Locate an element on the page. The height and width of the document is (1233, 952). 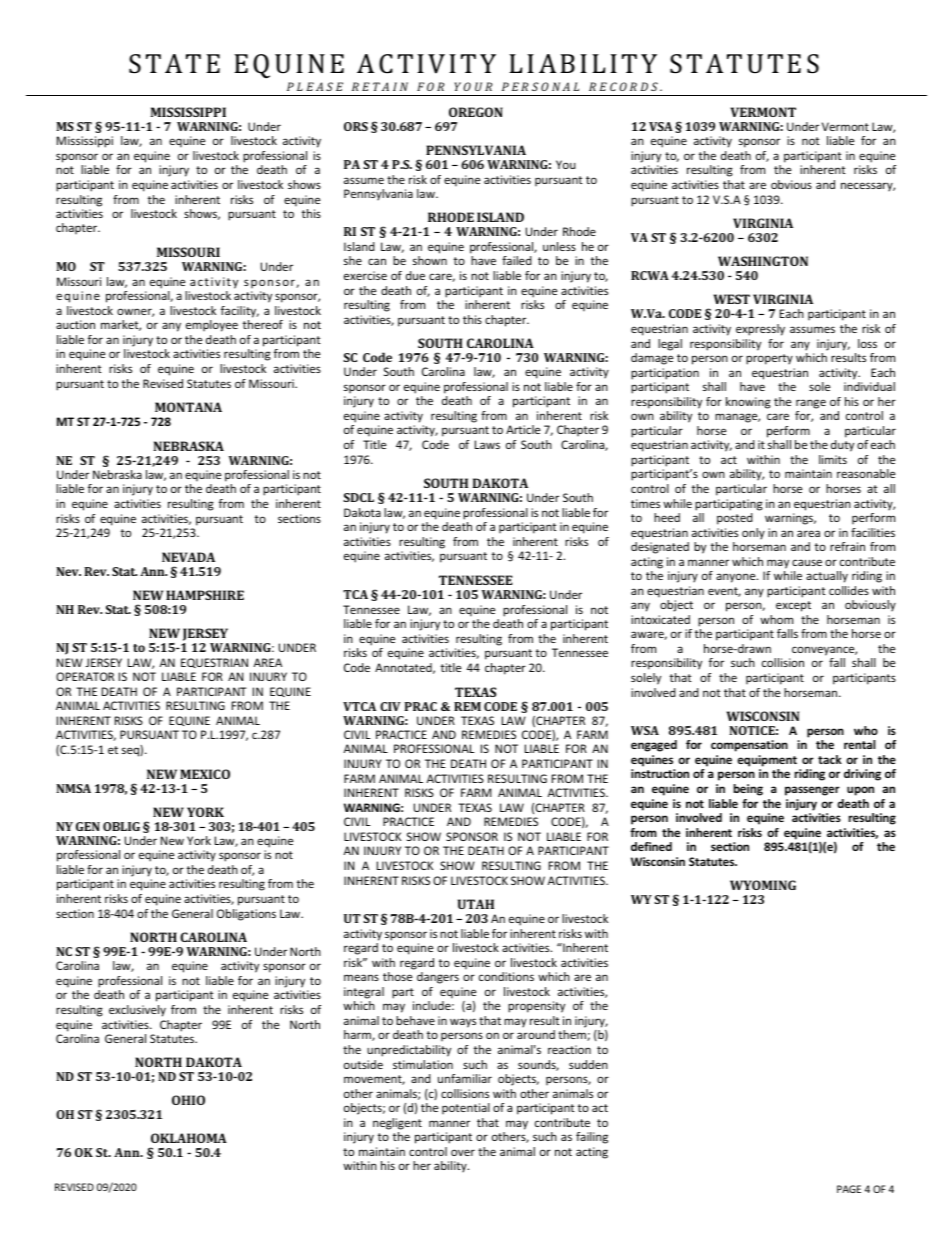
exclusively is located at coordinates (137, 1011).
